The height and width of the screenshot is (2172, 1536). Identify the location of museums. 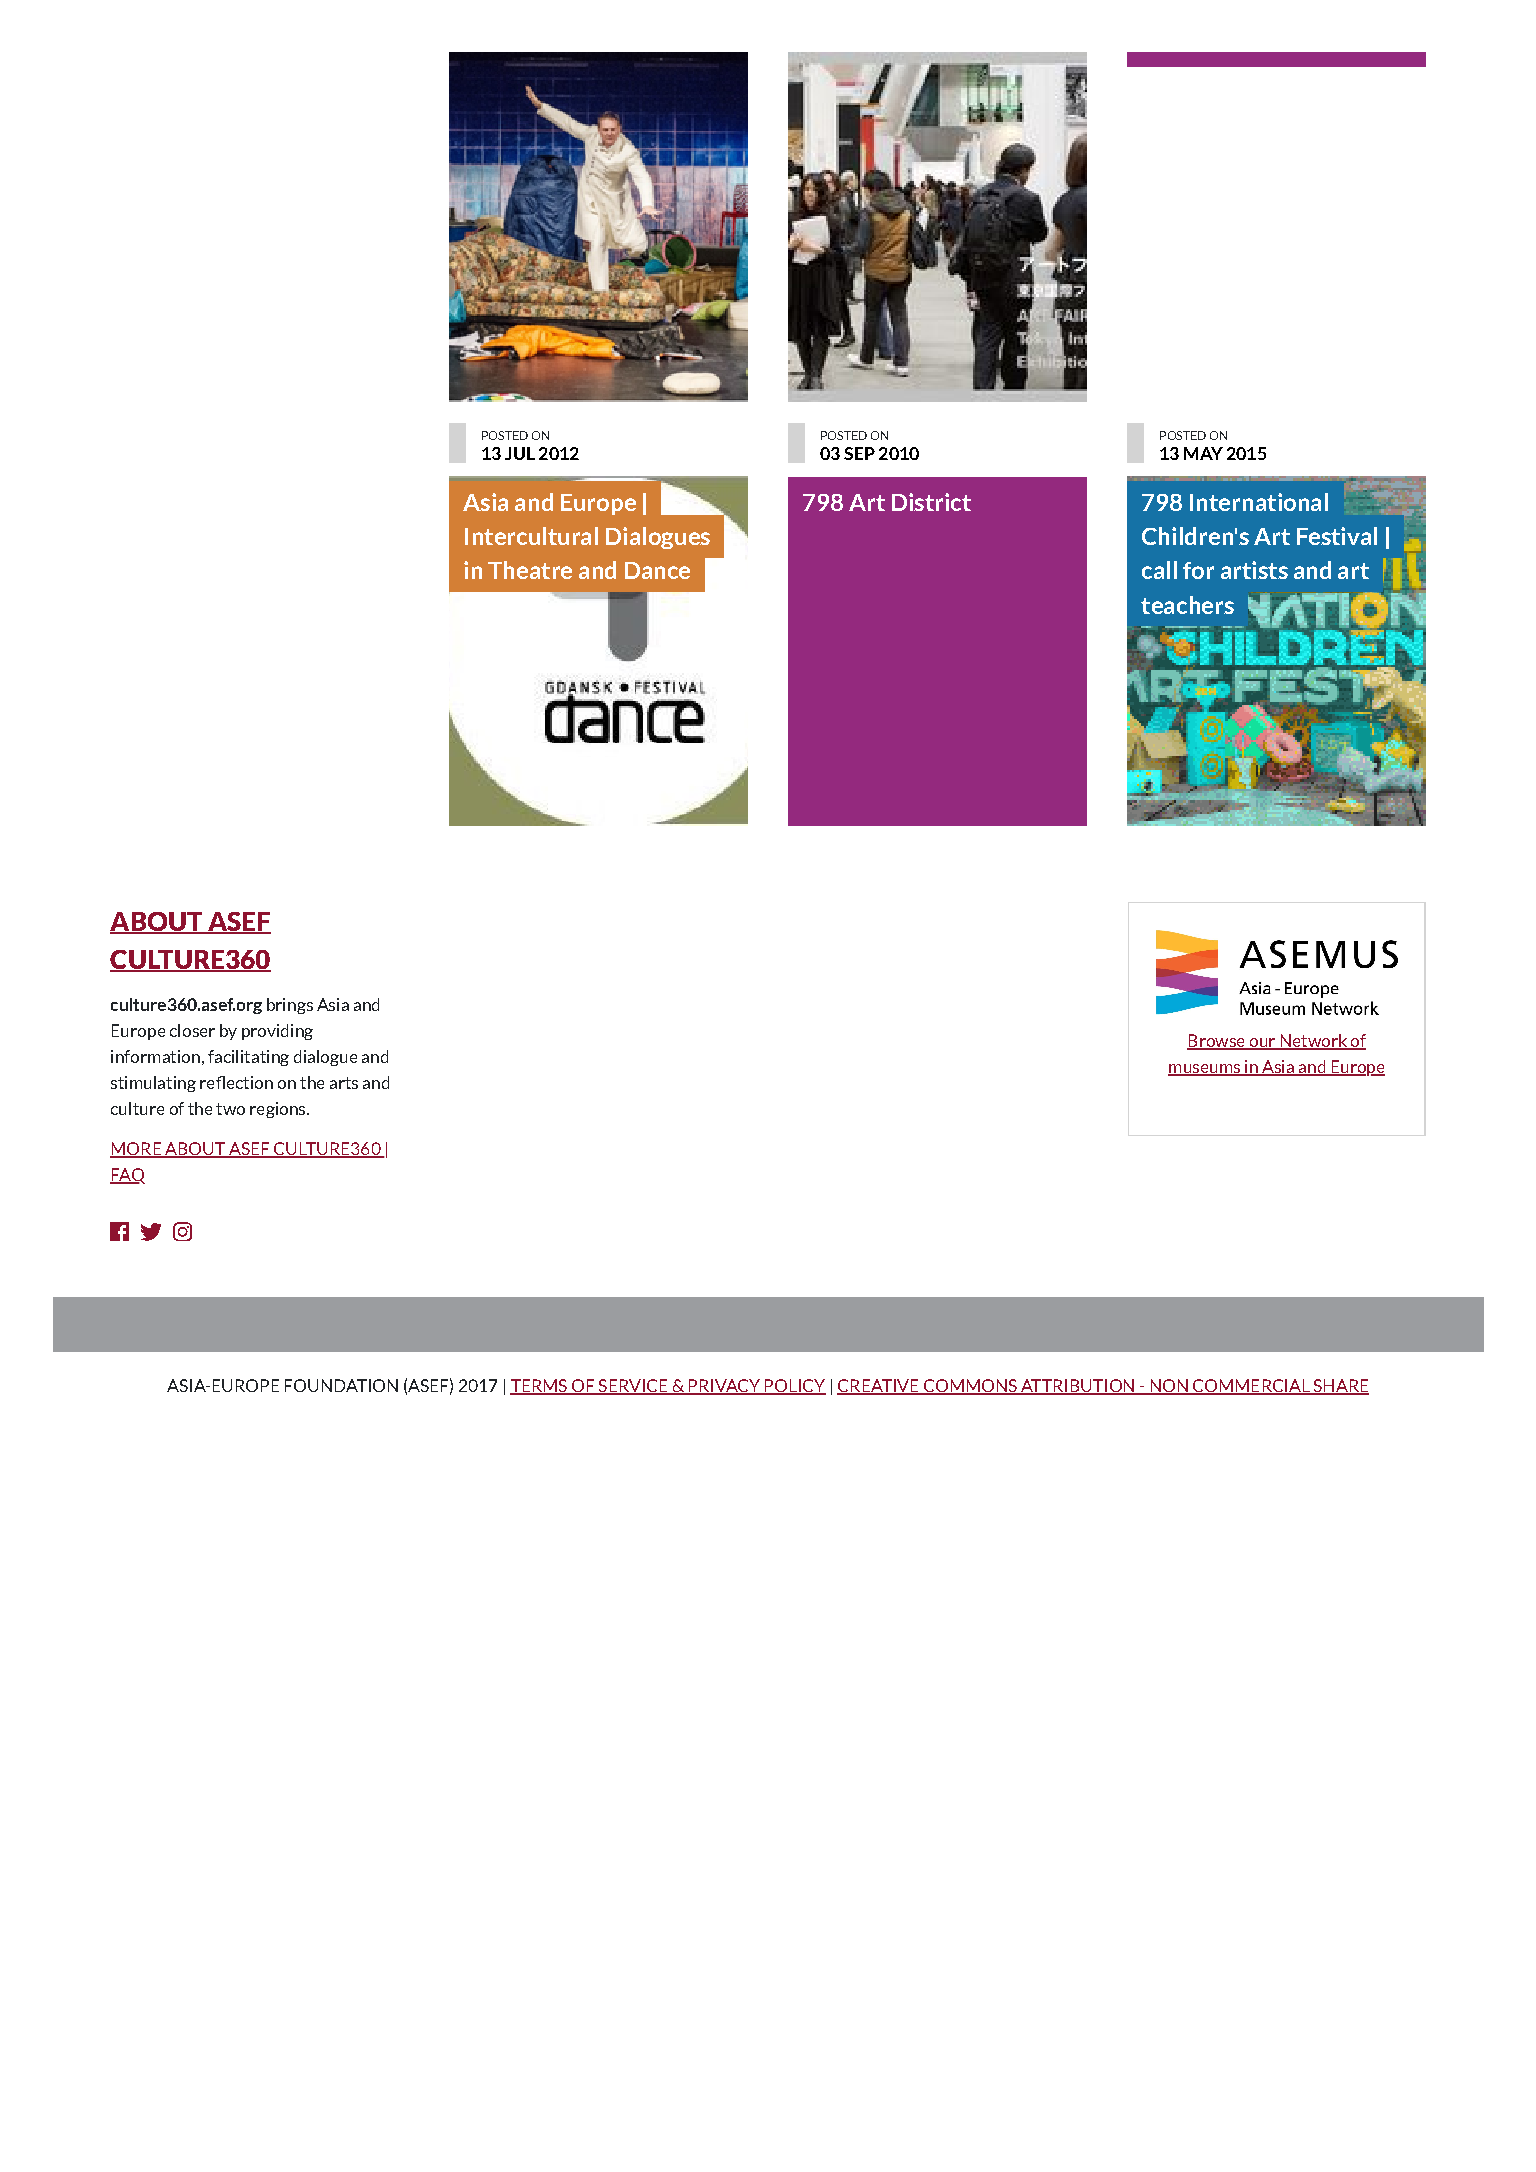
(1205, 1070).
